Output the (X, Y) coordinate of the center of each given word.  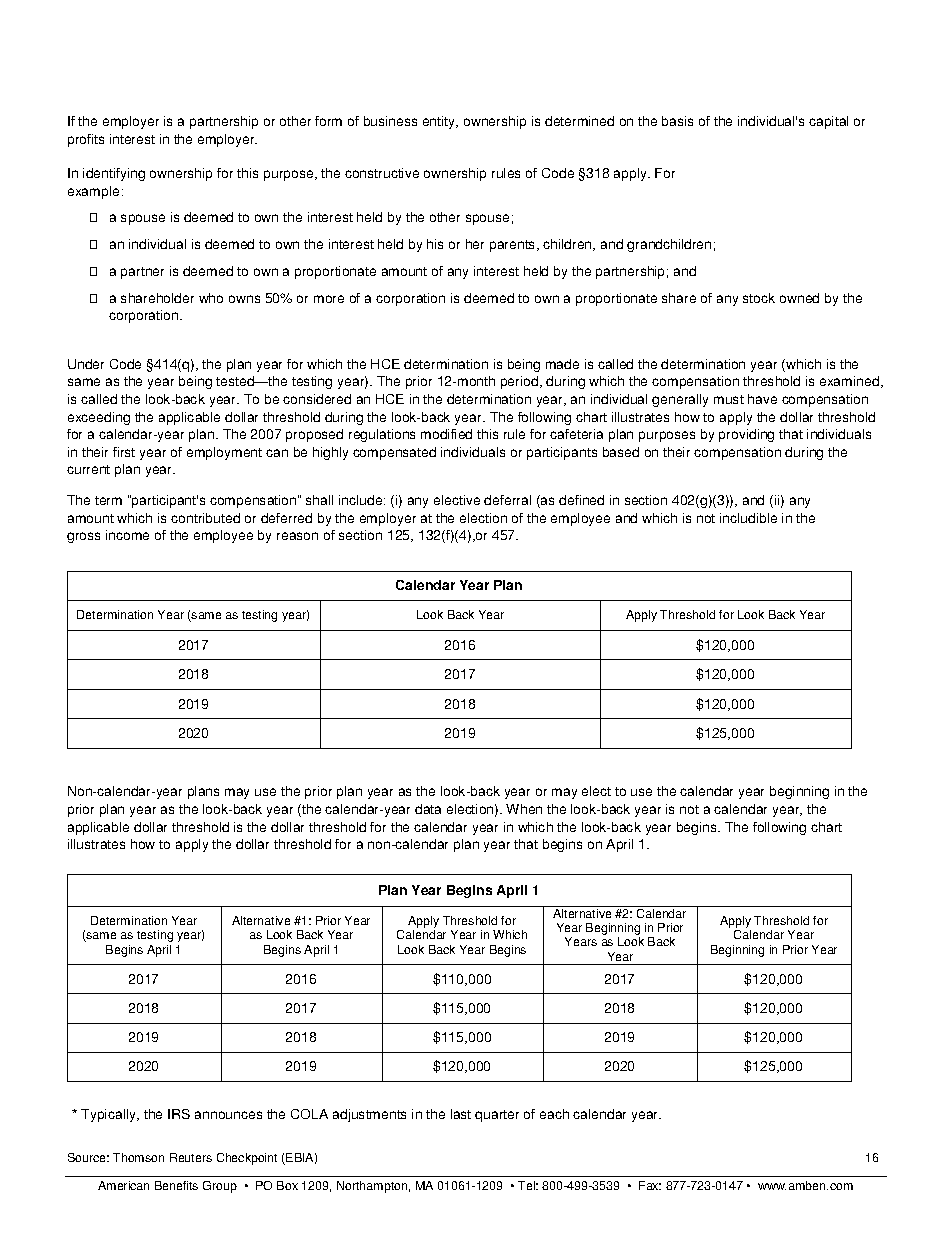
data (428, 809)
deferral (507, 500)
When (524, 809)
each (554, 1114)
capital (828, 122)
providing (746, 435)
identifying (114, 174)
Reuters (191, 1157)
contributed (205, 518)
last (461, 1114)
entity (440, 122)
